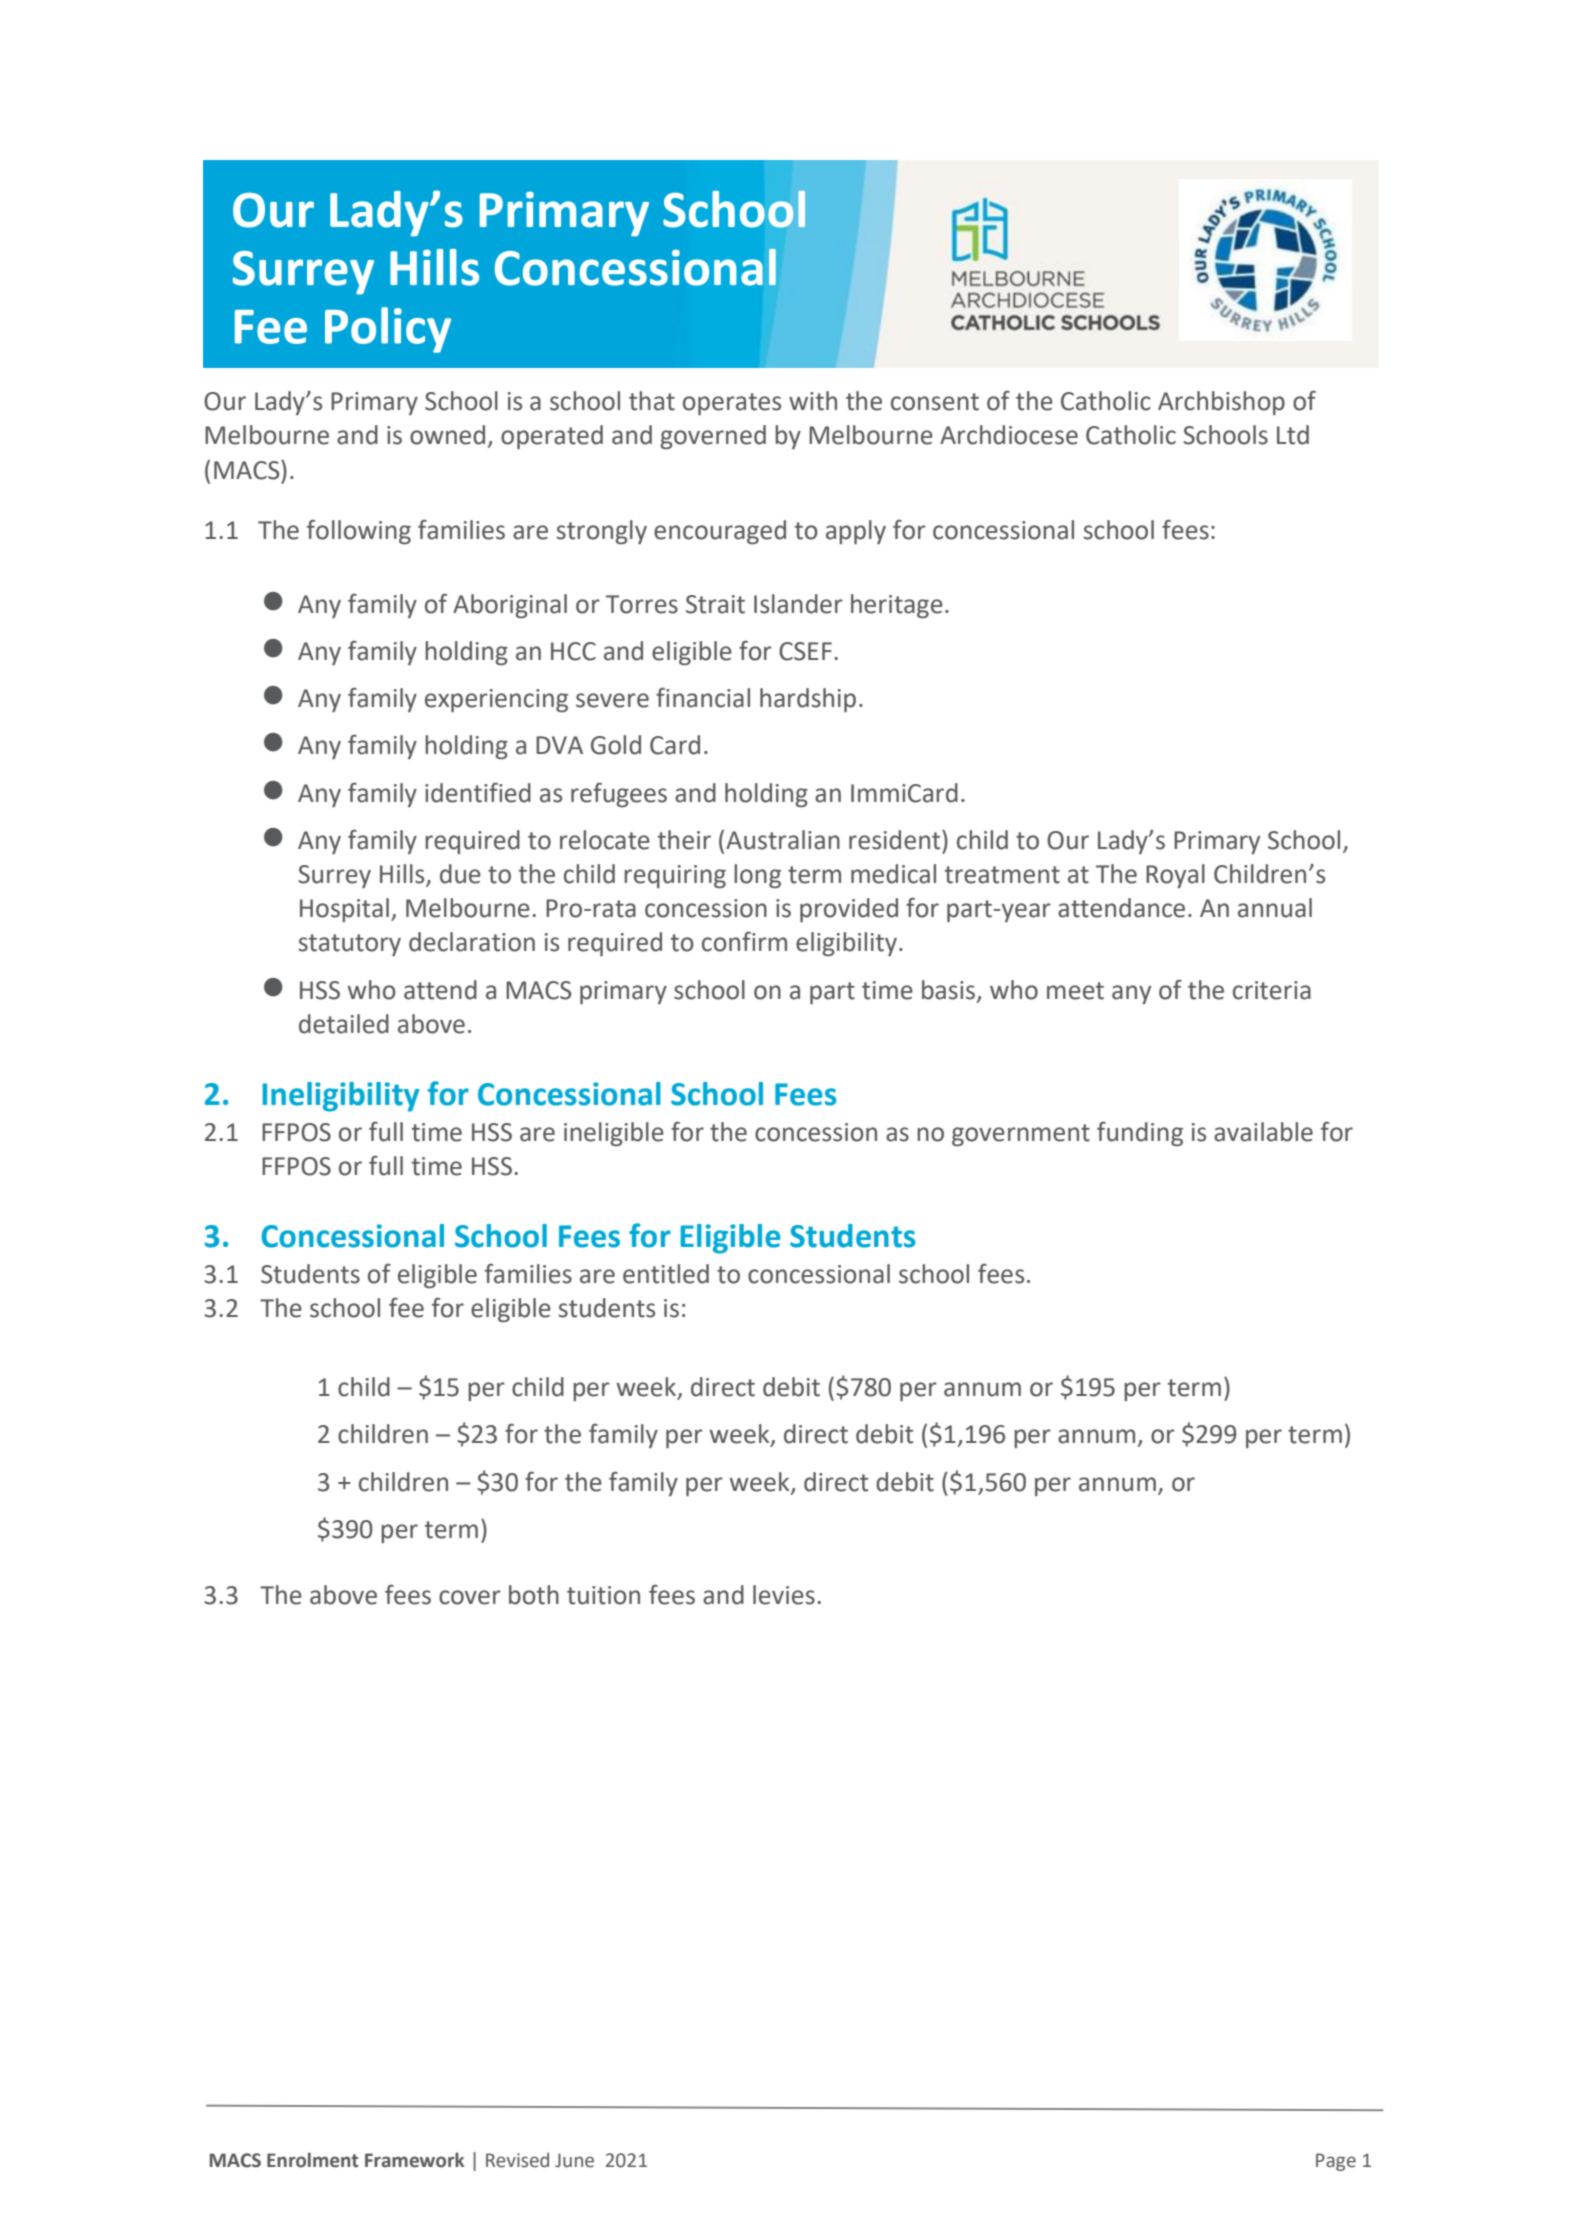  What do you see at coordinates (414, 2160) in the page?
I see `Framework` at bounding box center [414, 2160].
